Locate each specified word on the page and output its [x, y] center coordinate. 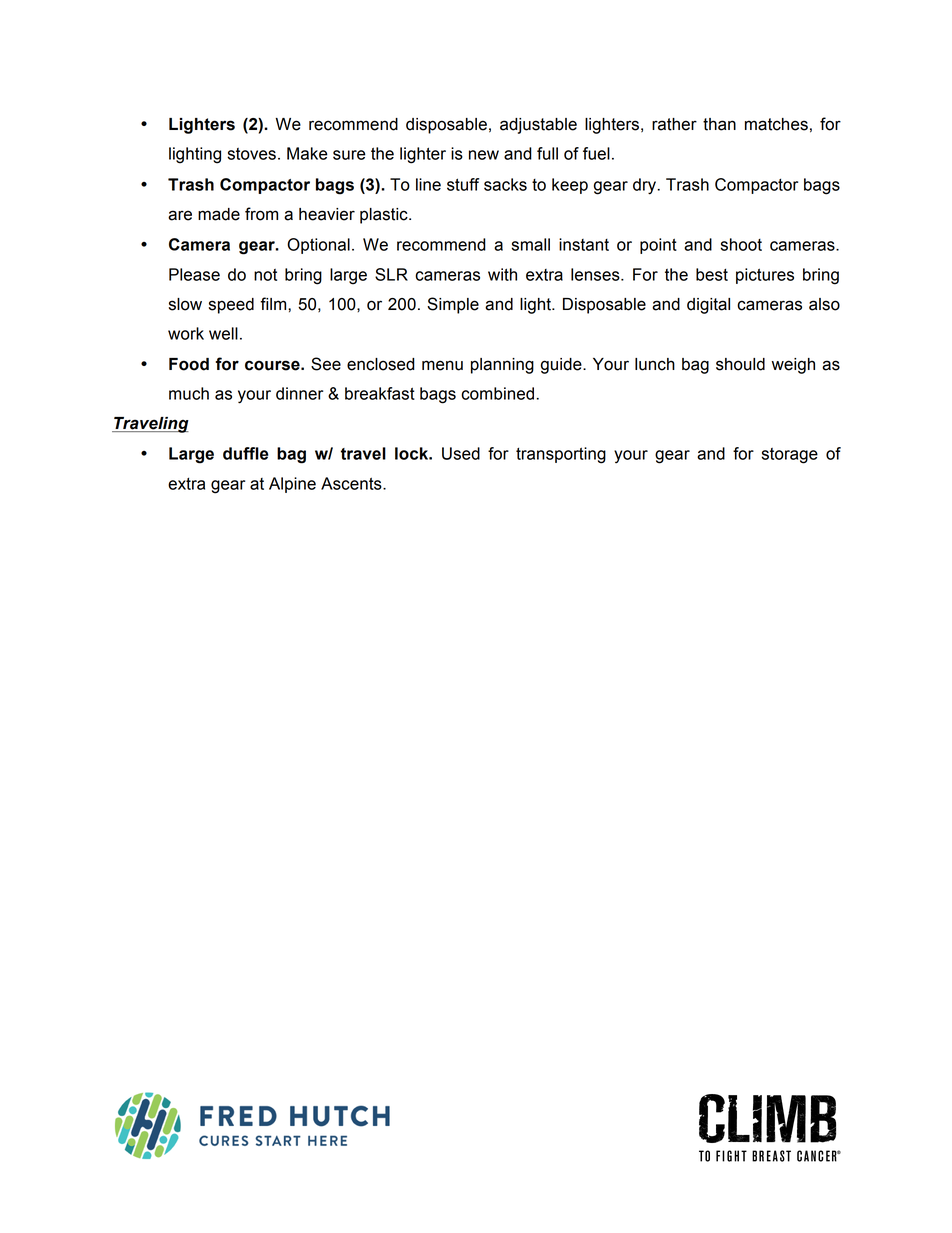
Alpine [292, 485]
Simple [453, 305]
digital [708, 306]
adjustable [538, 126]
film [274, 303]
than [719, 124]
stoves [251, 154]
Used [461, 453]
